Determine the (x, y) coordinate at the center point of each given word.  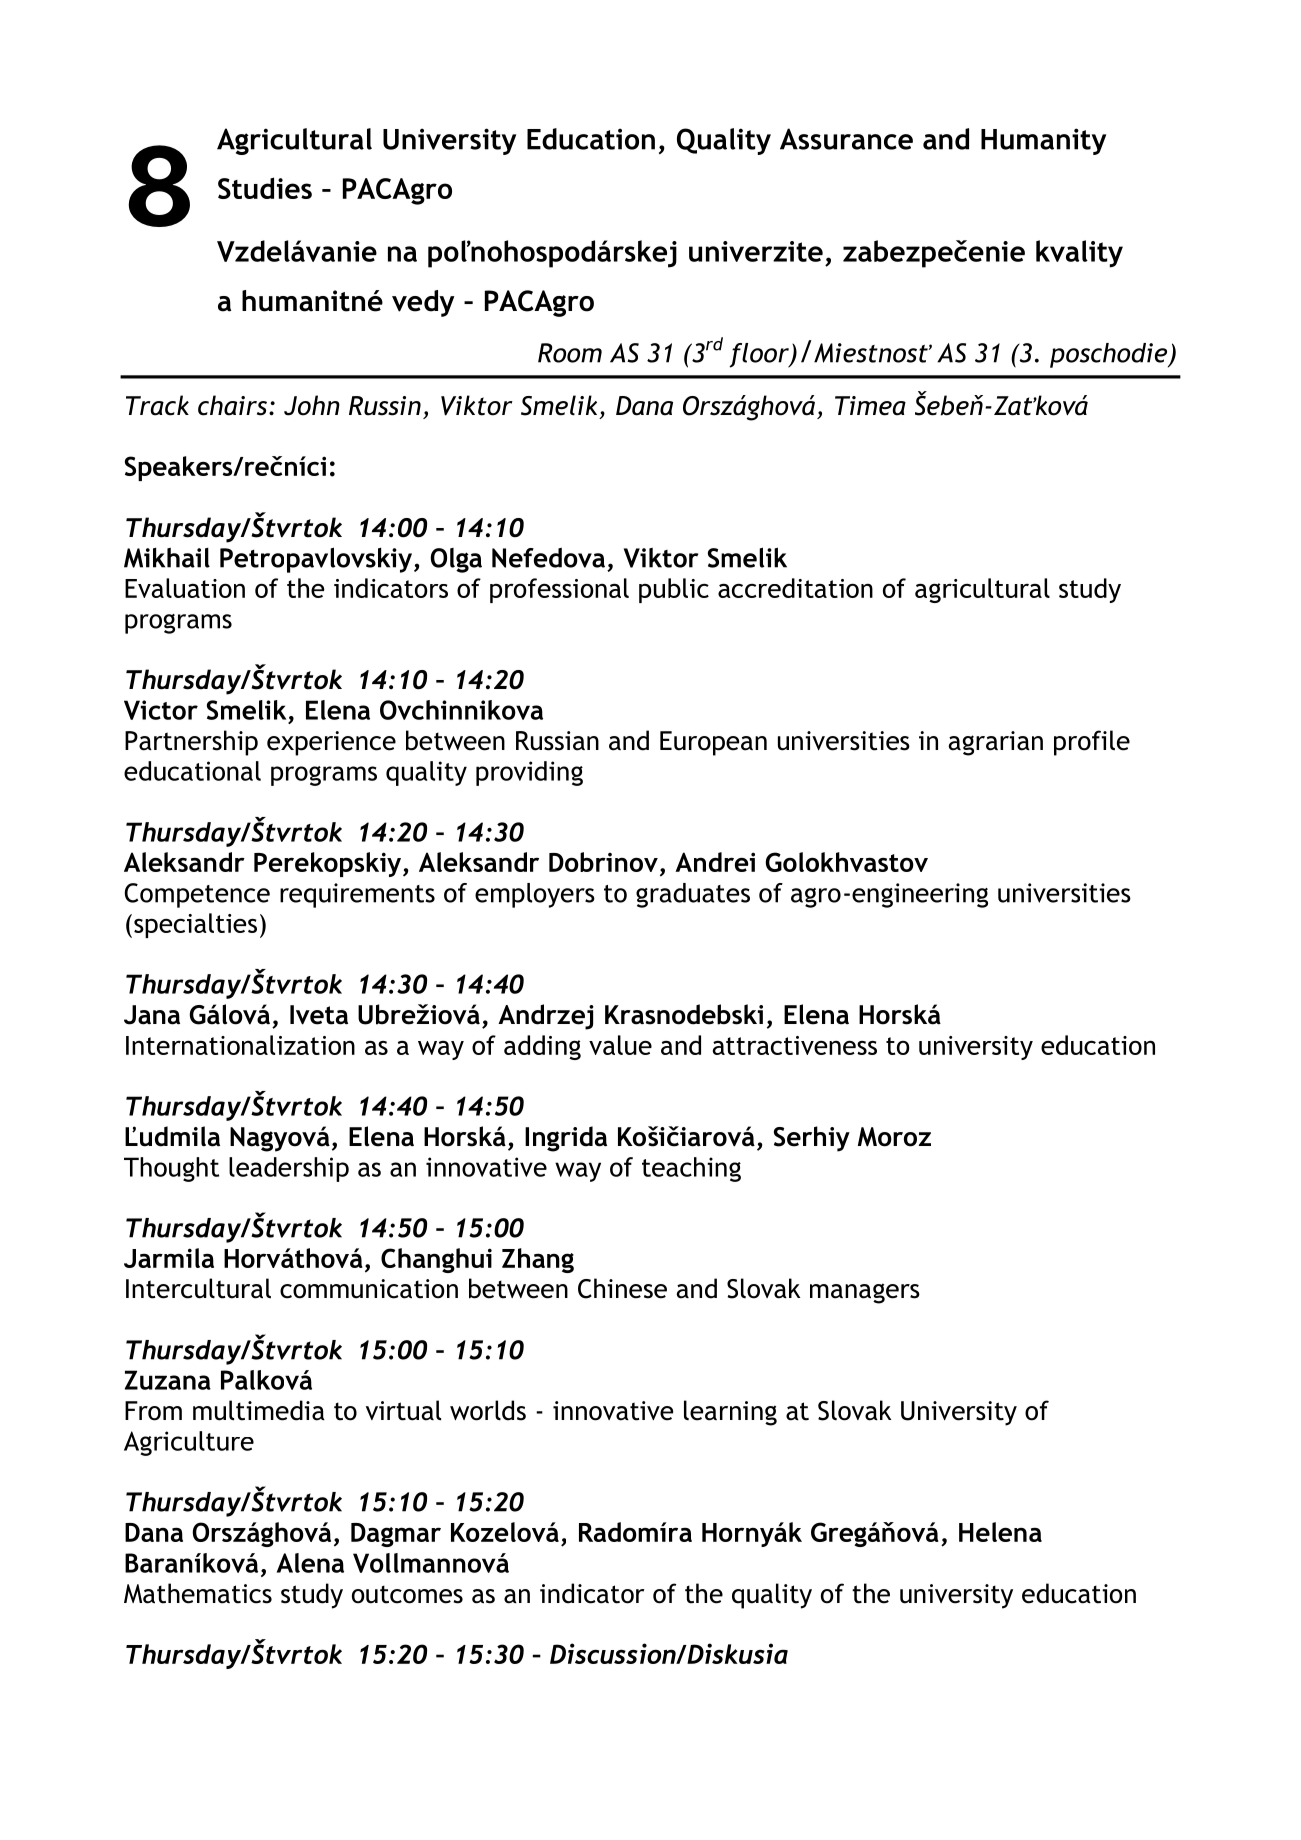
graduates (693, 895)
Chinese (622, 1288)
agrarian (996, 743)
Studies (265, 188)
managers (865, 1293)
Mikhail (167, 558)
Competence (197, 895)
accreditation (795, 588)
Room (570, 353)
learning (730, 1413)
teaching (691, 1169)
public (674, 590)
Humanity (1043, 141)
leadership (289, 1169)
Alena (310, 1563)
